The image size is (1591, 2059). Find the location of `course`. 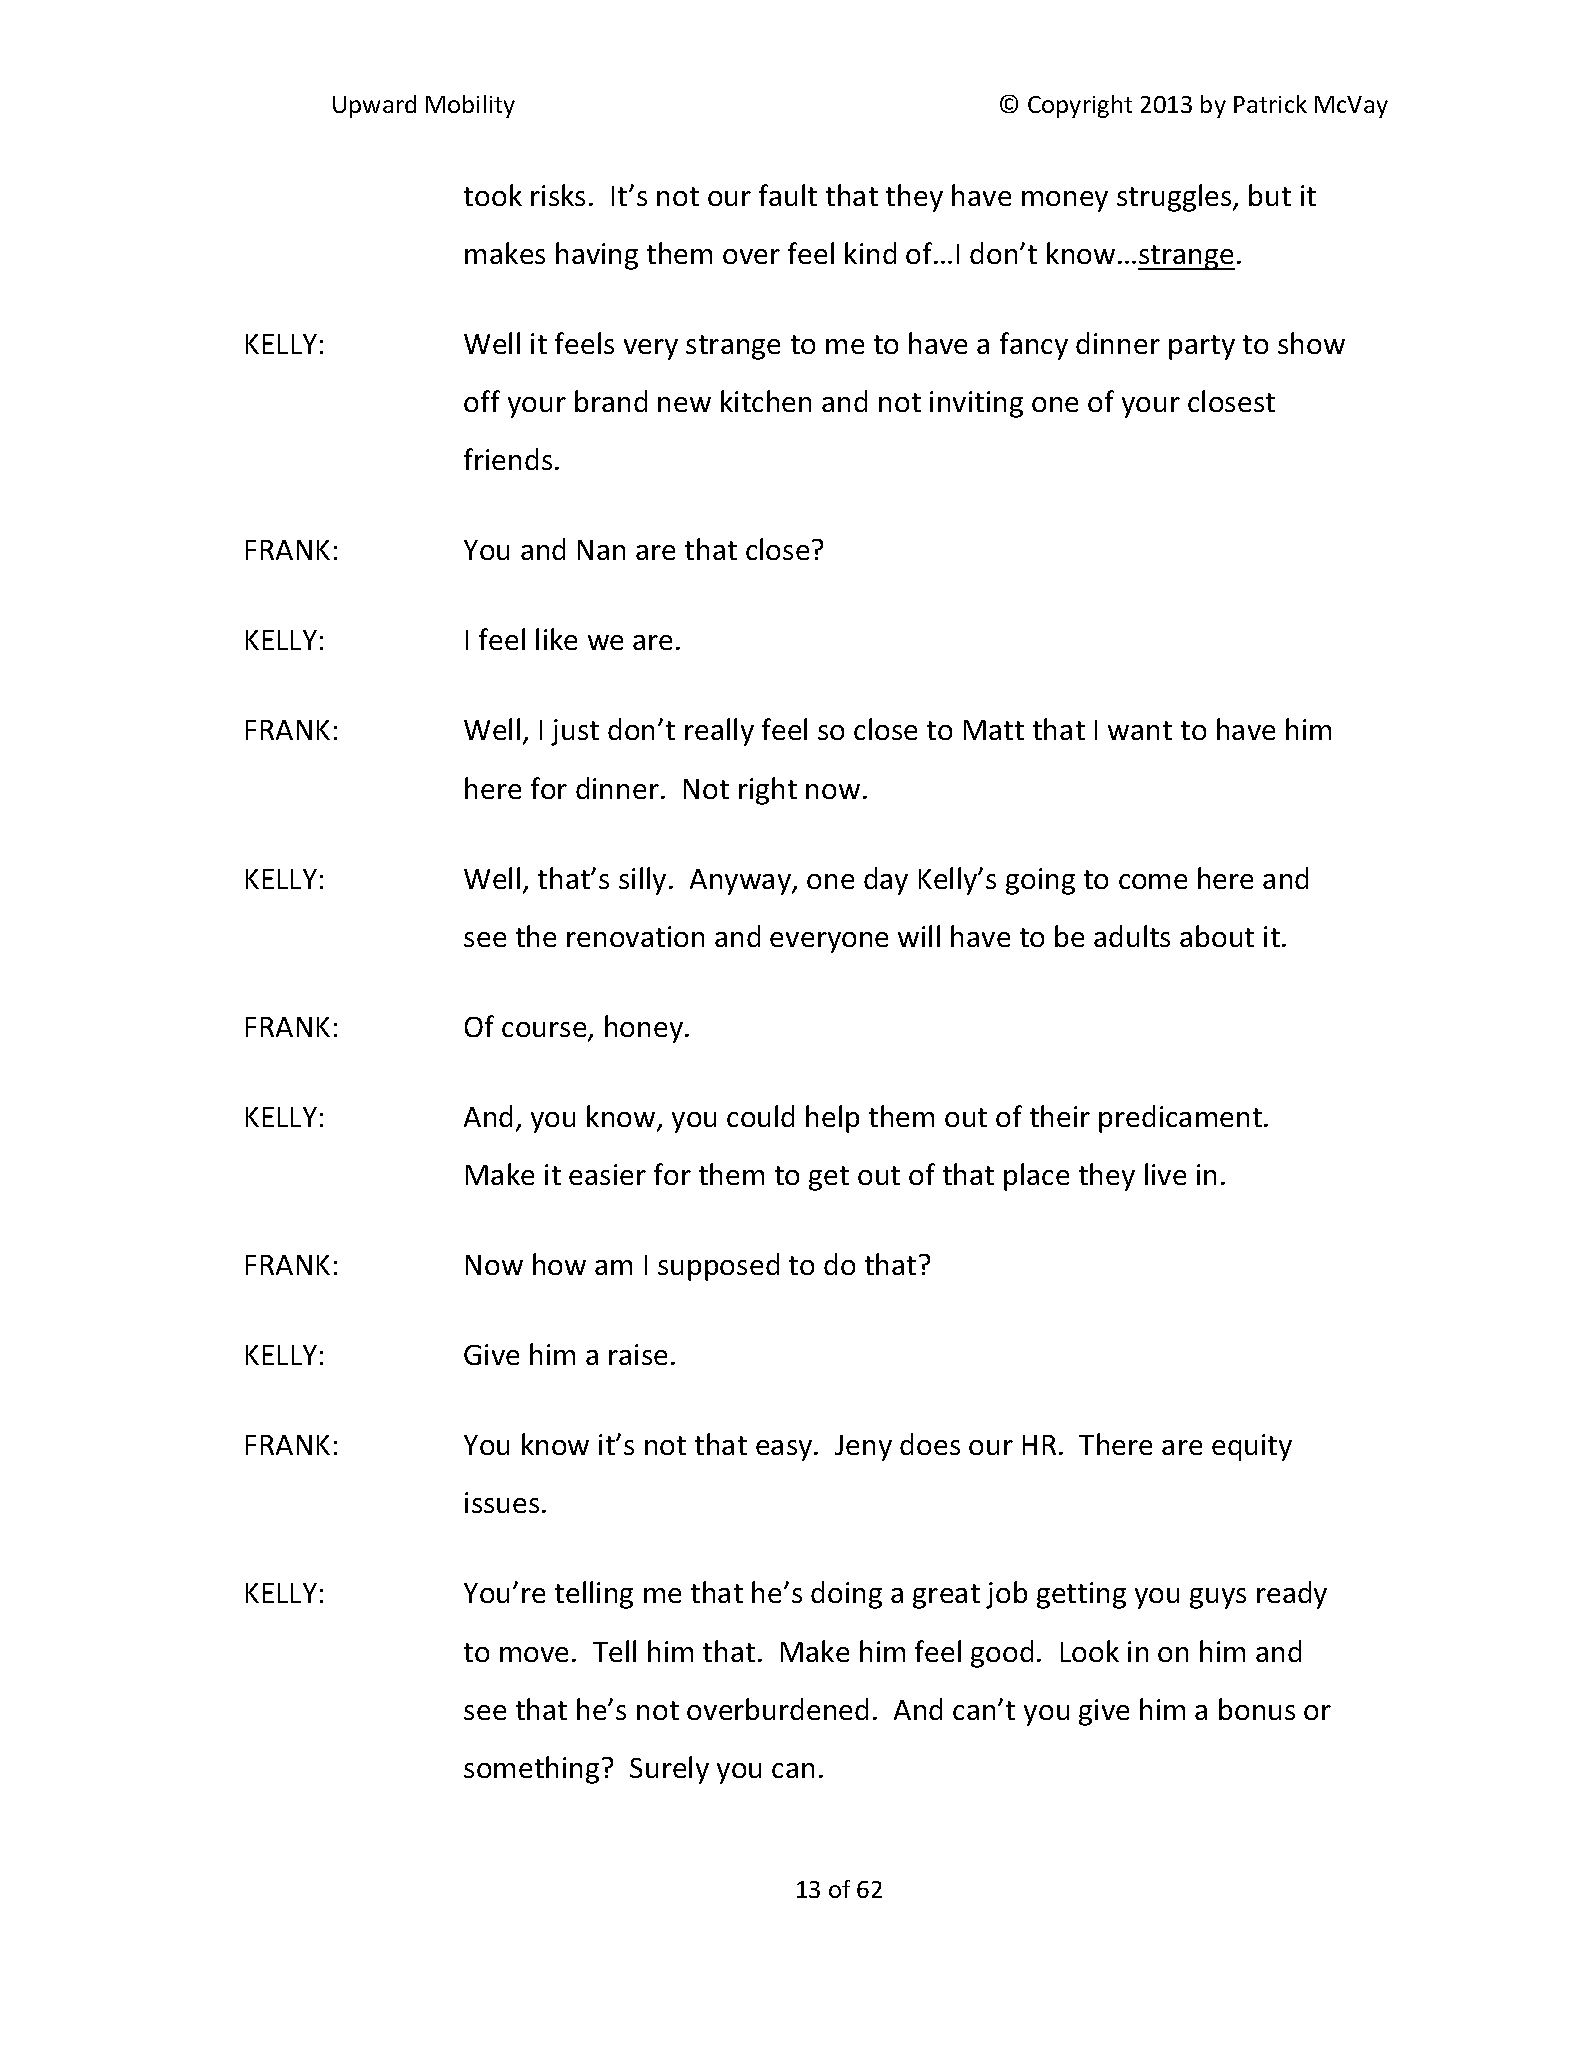

course is located at coordinates (545, 1031).
